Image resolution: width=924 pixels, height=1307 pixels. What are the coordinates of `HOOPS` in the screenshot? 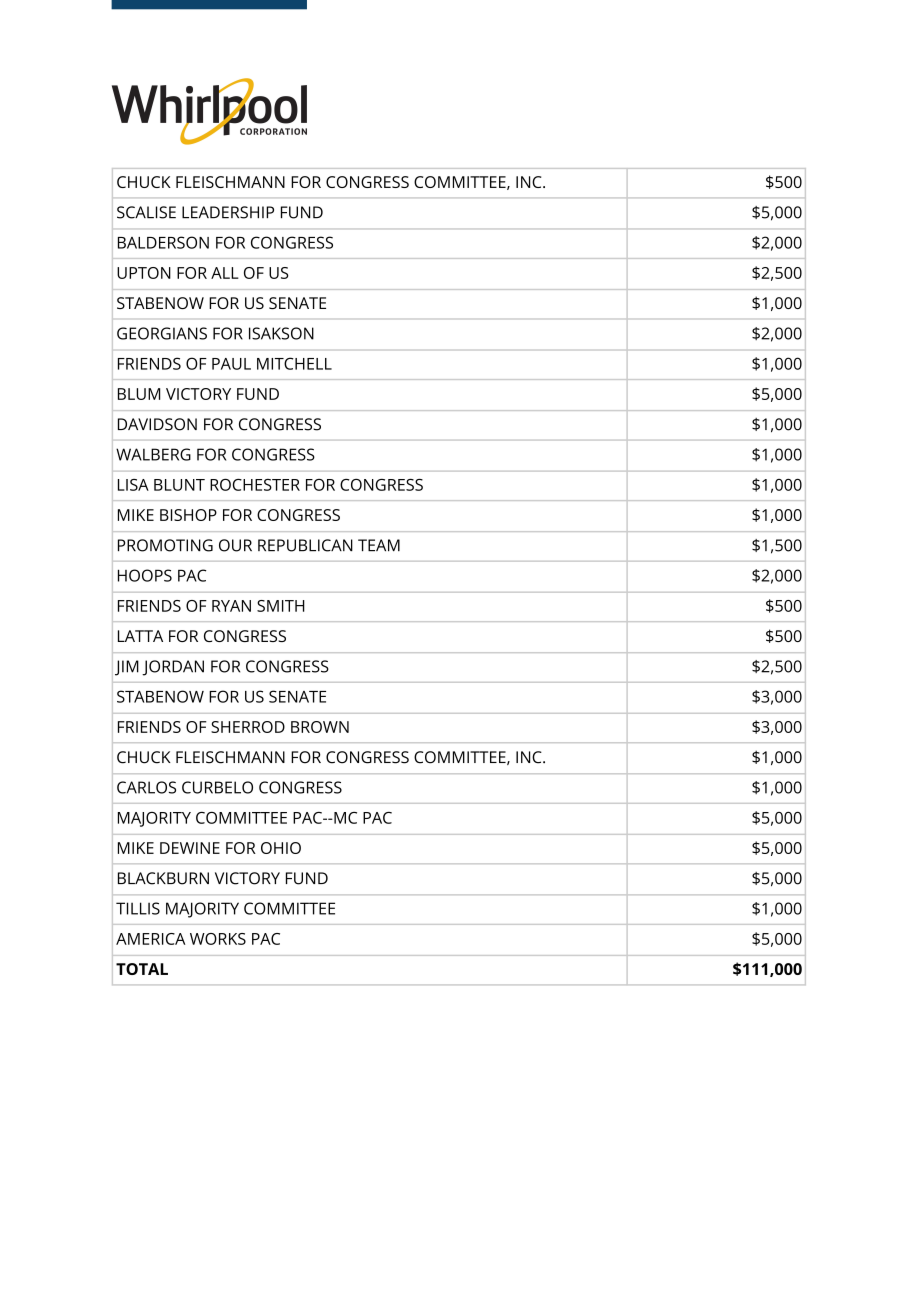 It's located at (145, 575).
